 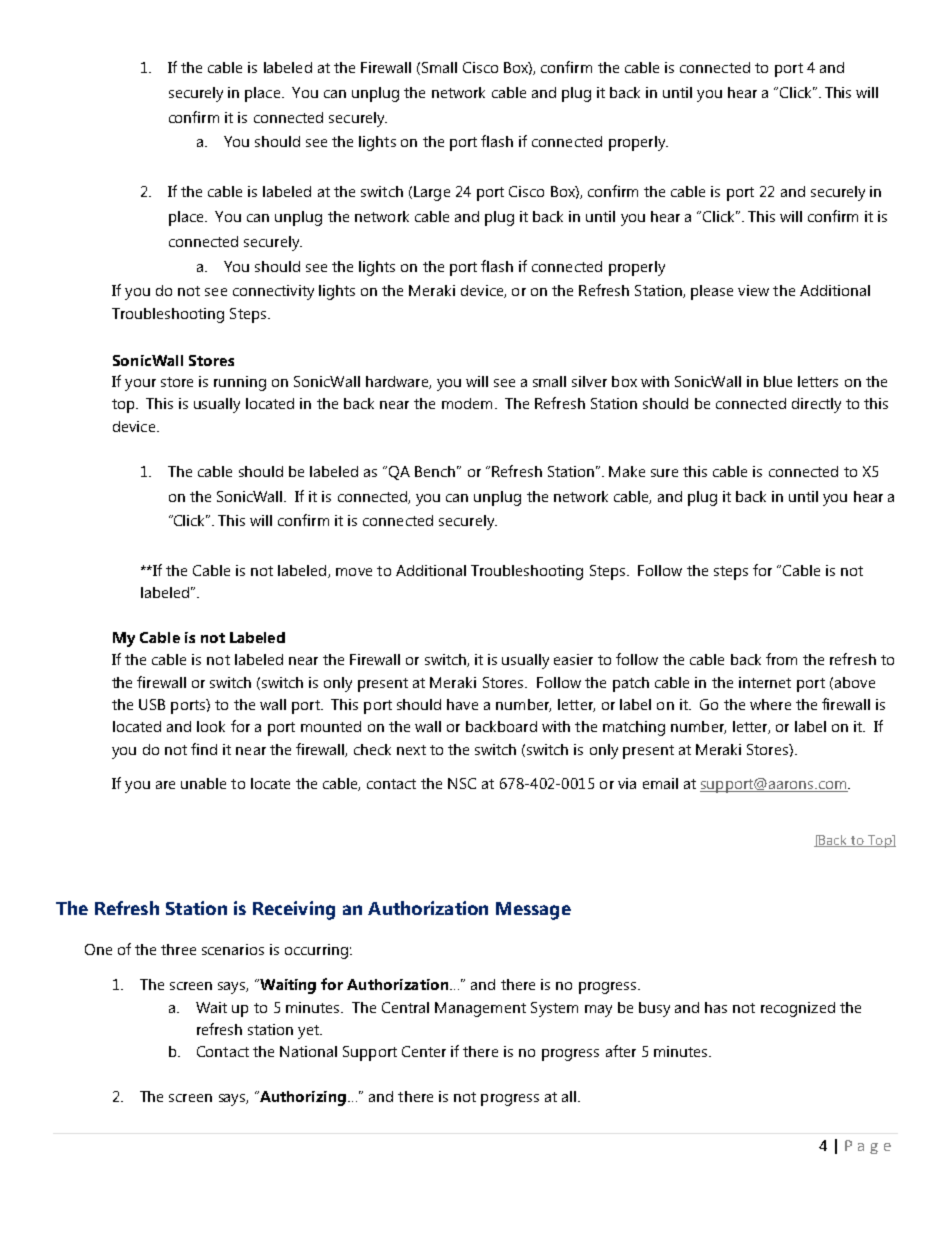 I want to click on connectivity, so click(x=273, y=292).
